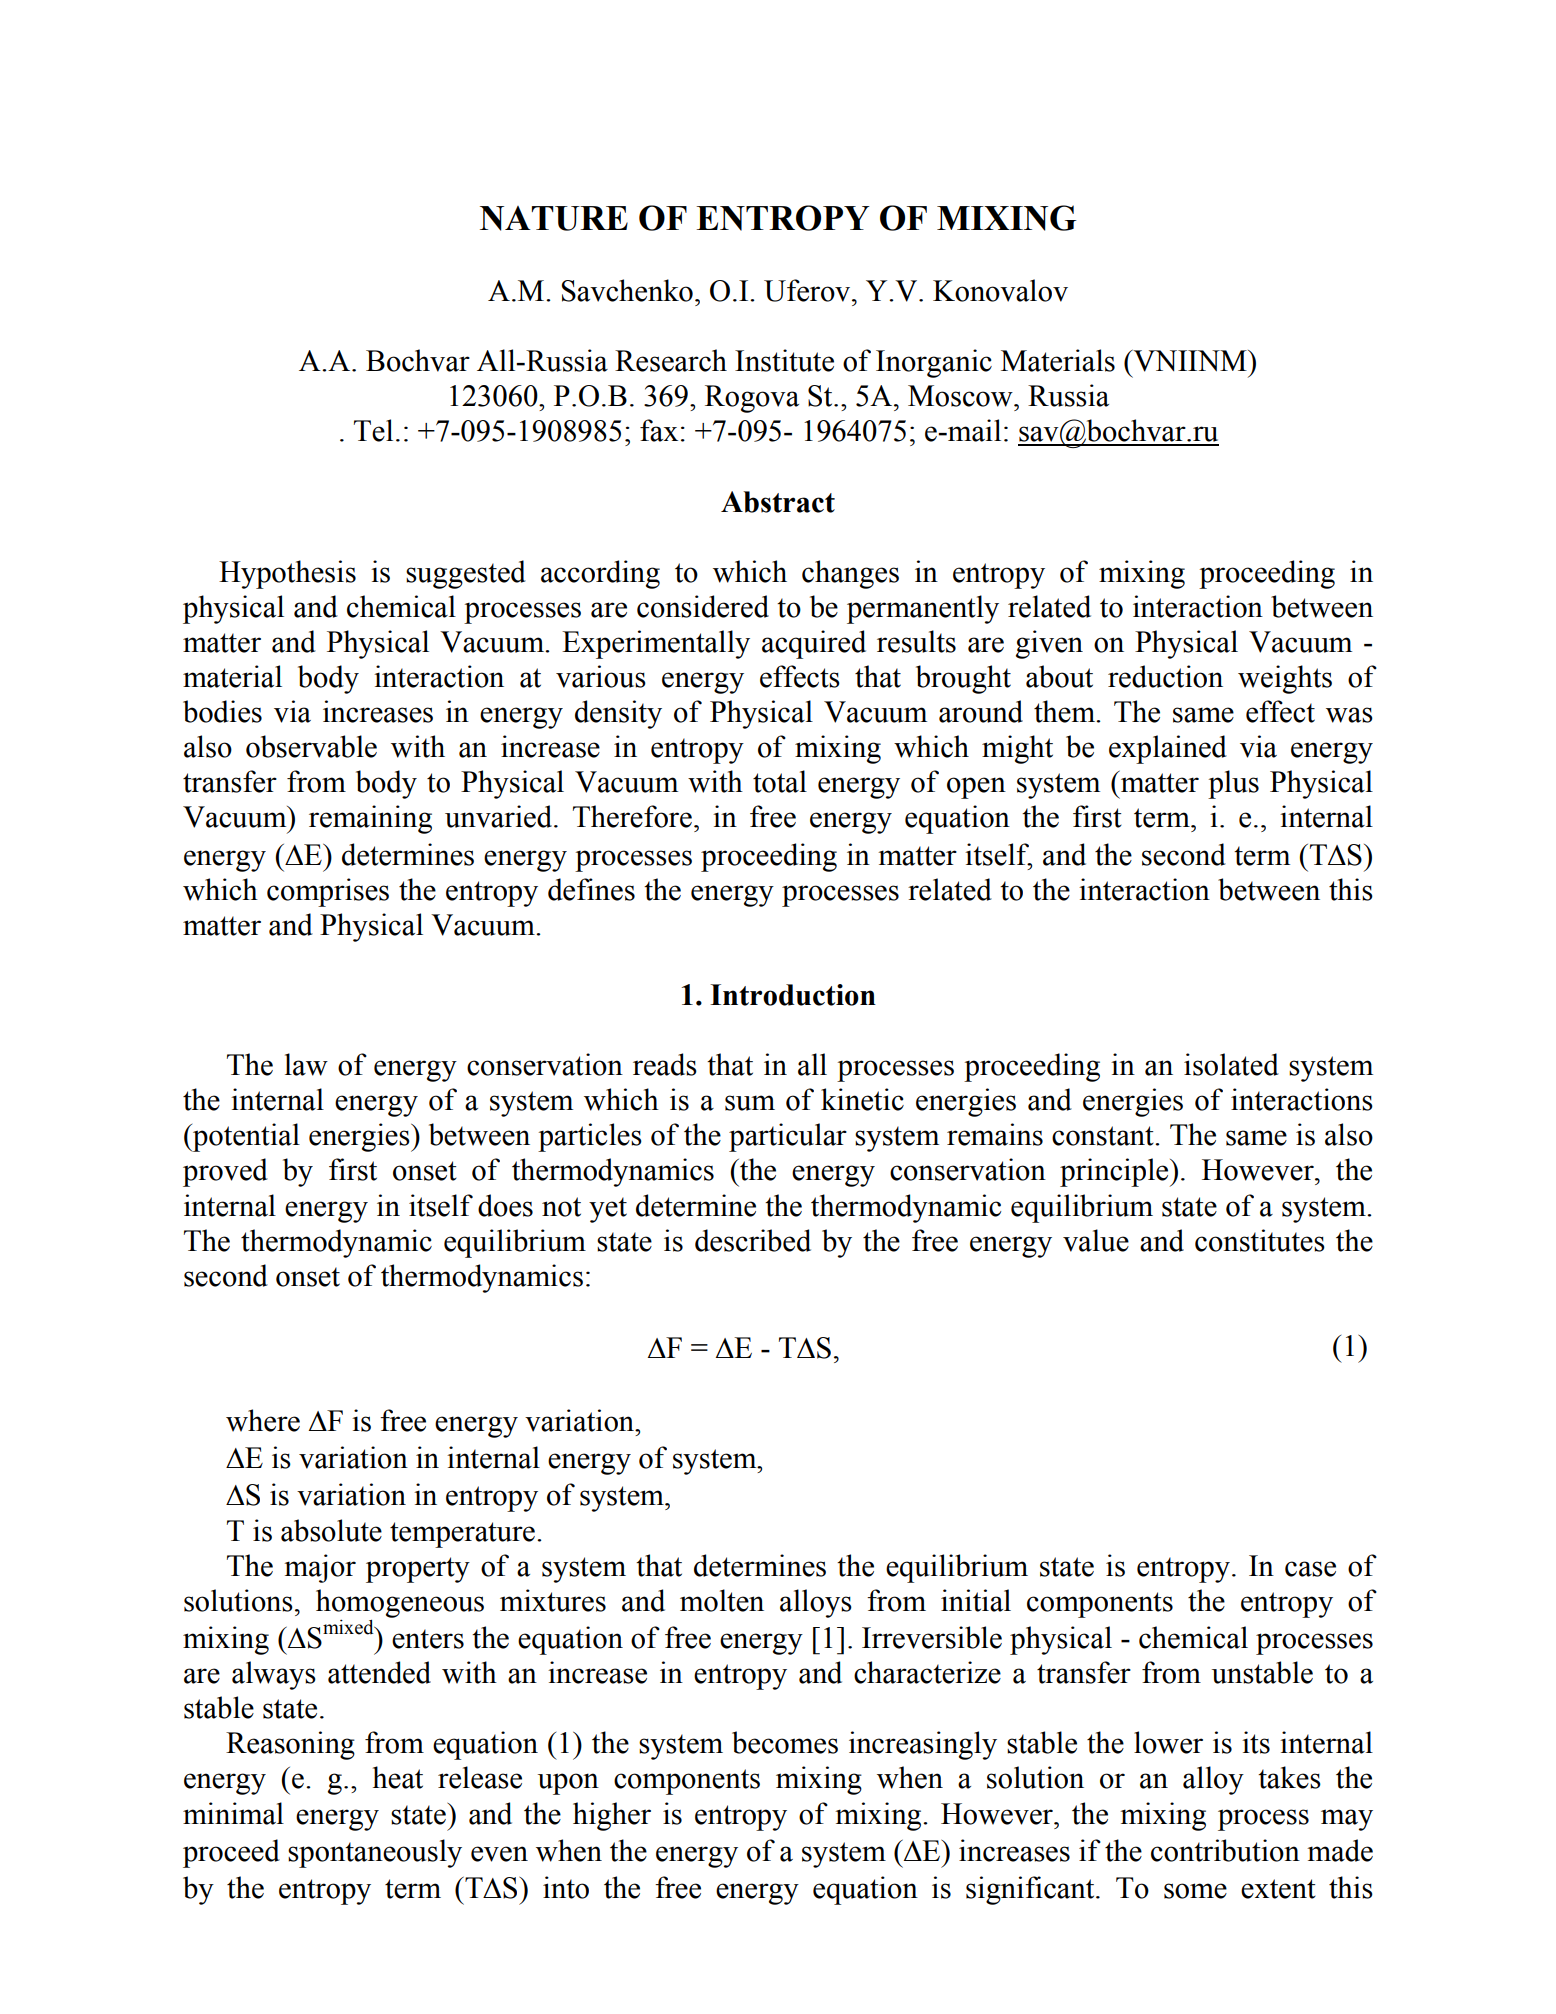 The height and width of the page is (2014, 1556). I want to click on constitutes, so click(1260, 1240).
